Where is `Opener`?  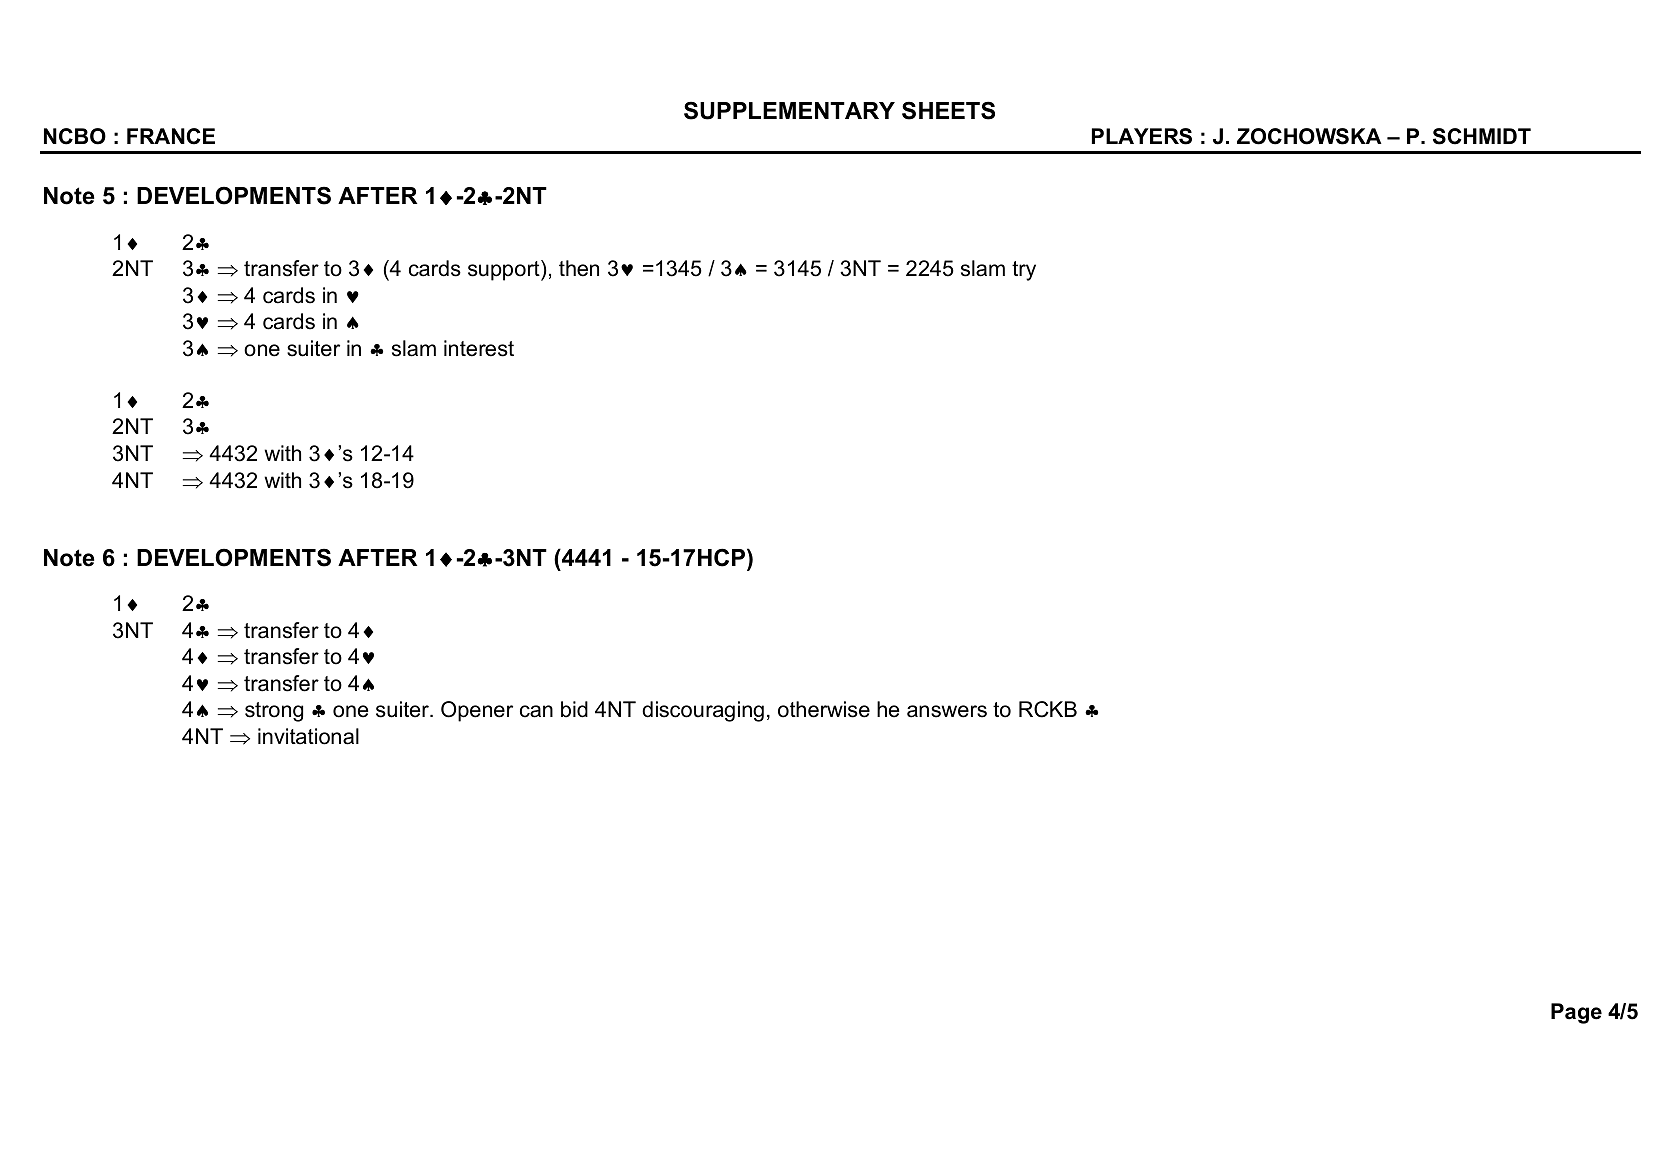 Opener is located at coordinates (477, 711).
